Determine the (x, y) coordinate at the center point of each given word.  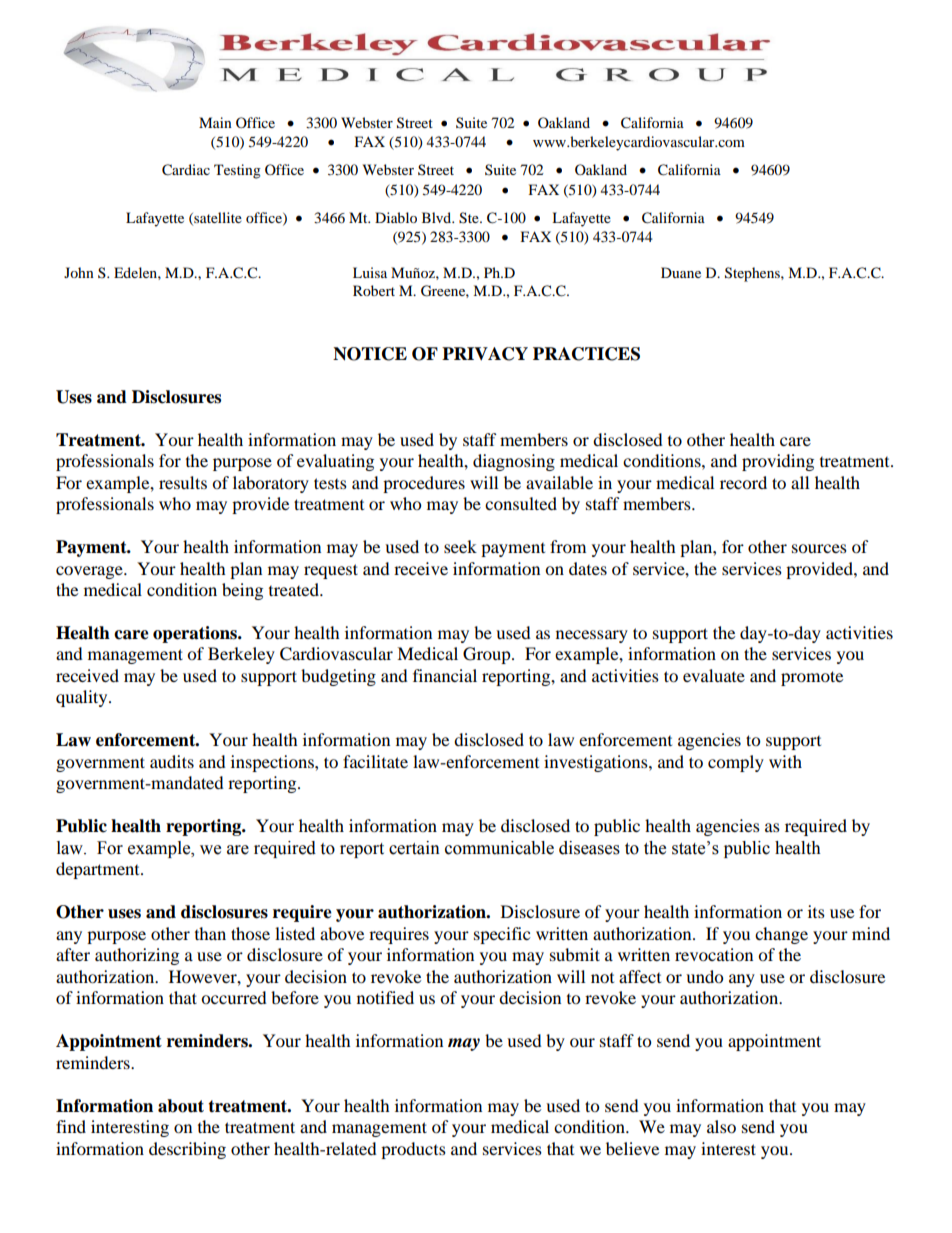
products (413, 1150)
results (183, 482)
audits (172, 761)
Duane (681, 272)
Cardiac (186, 170)
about (181, 1106)
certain (414, 848)
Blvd (438, 217)
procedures (424, 484)
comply (736, 763)
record (743, 482)
